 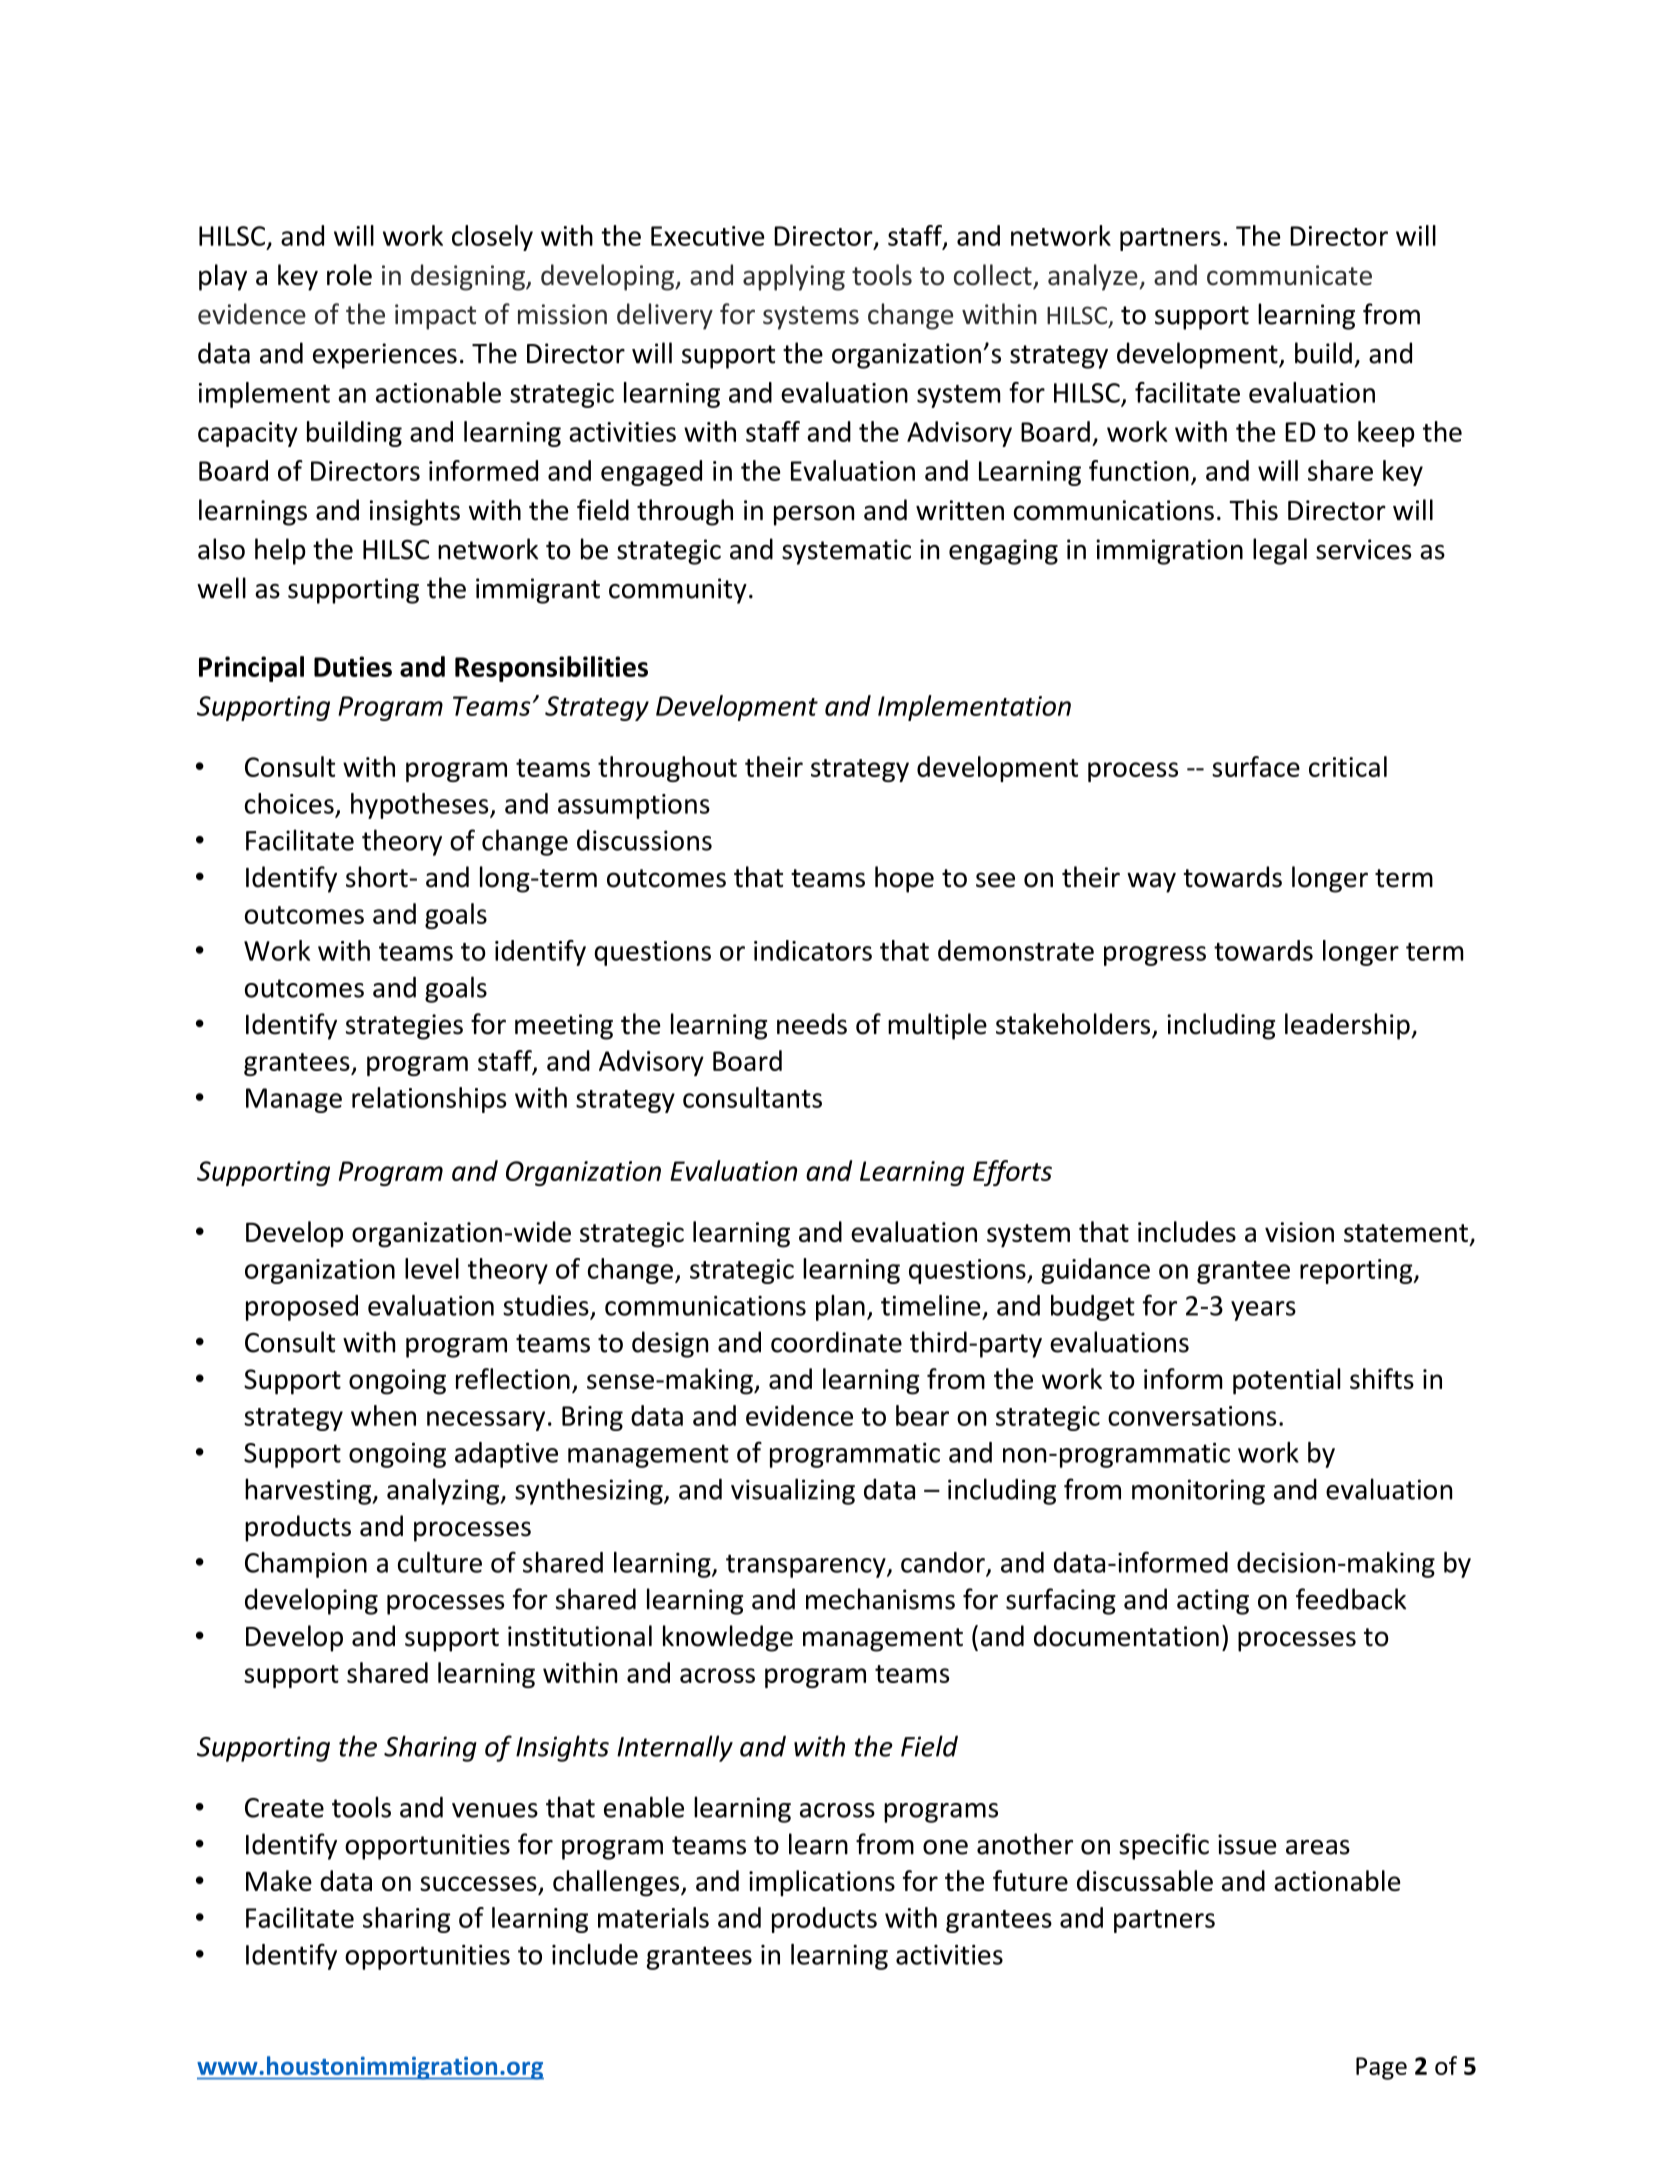 I want to click on way, so click(x=1151, y=882).
